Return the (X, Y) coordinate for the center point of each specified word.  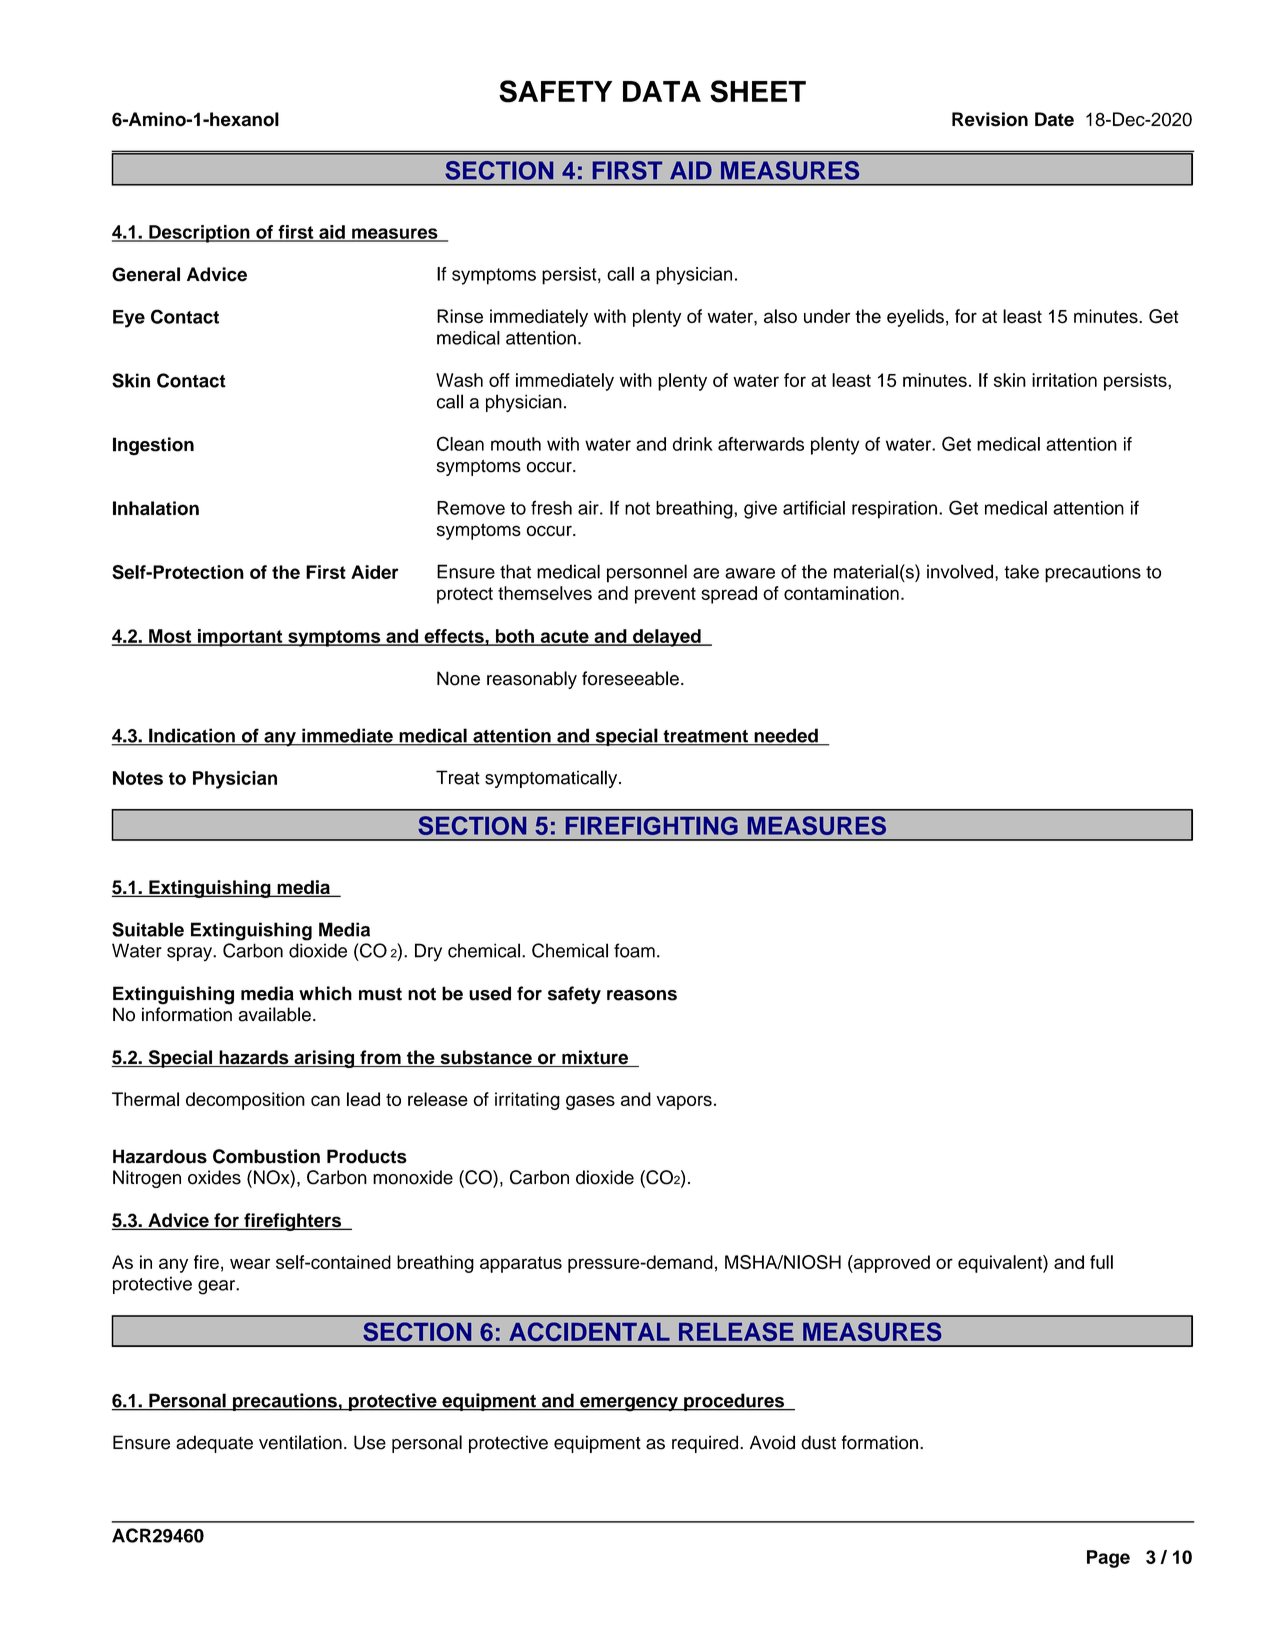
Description (199, 234)
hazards (254, 1058)
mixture (595, 1058)
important (240, 638)
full (1101, 1262)
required (706, 1444)
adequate (214, 1444)
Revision (990, 119)
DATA (662, 91)
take (1021, 571)
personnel (647, 573)
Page (1108, 1559)
